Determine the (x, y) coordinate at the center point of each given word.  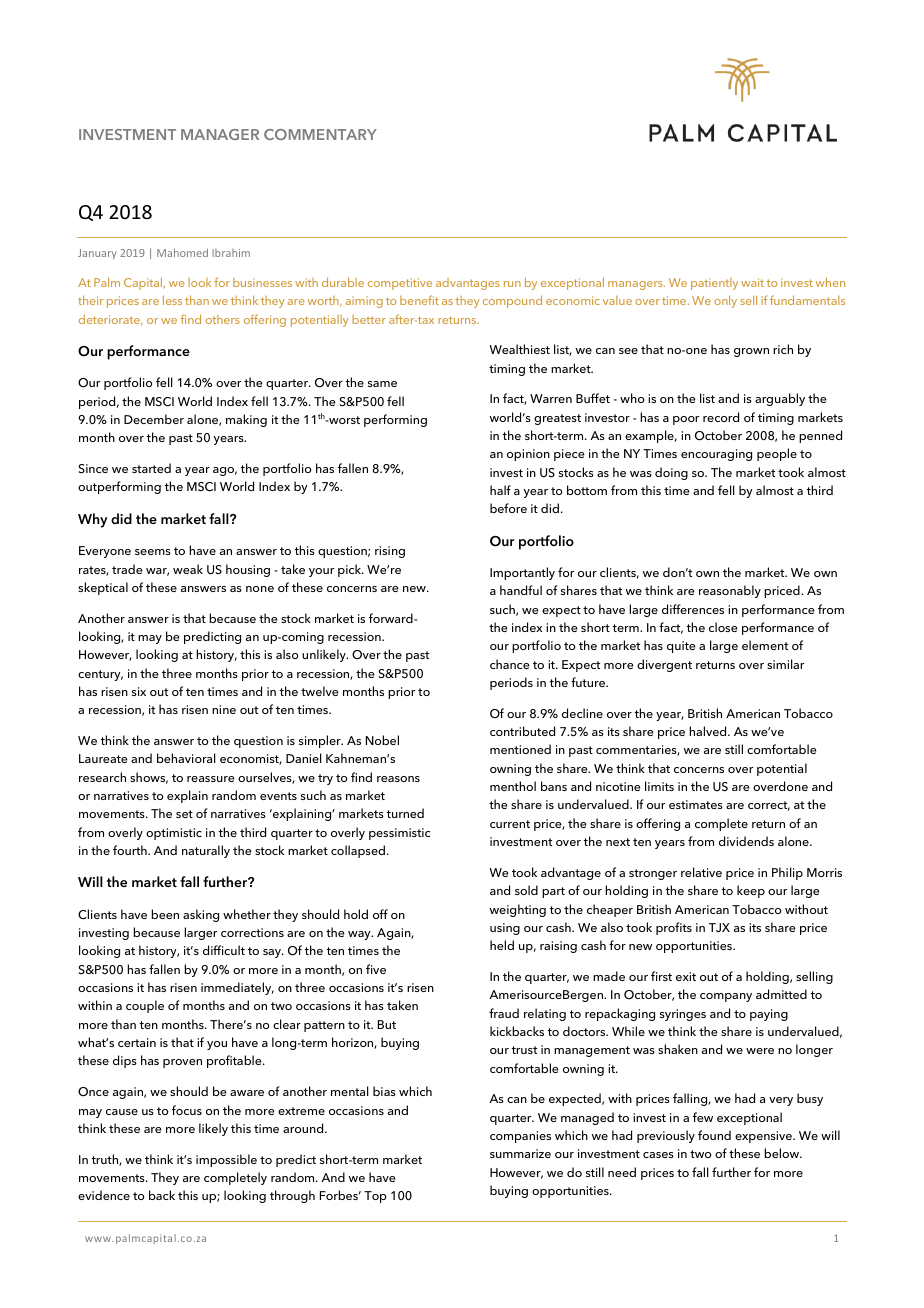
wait (752, 282)
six (139, 691)
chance (510, 664)
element (765, 645)
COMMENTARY (320, 134)
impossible (226, 1160)
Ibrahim (231, 253)
